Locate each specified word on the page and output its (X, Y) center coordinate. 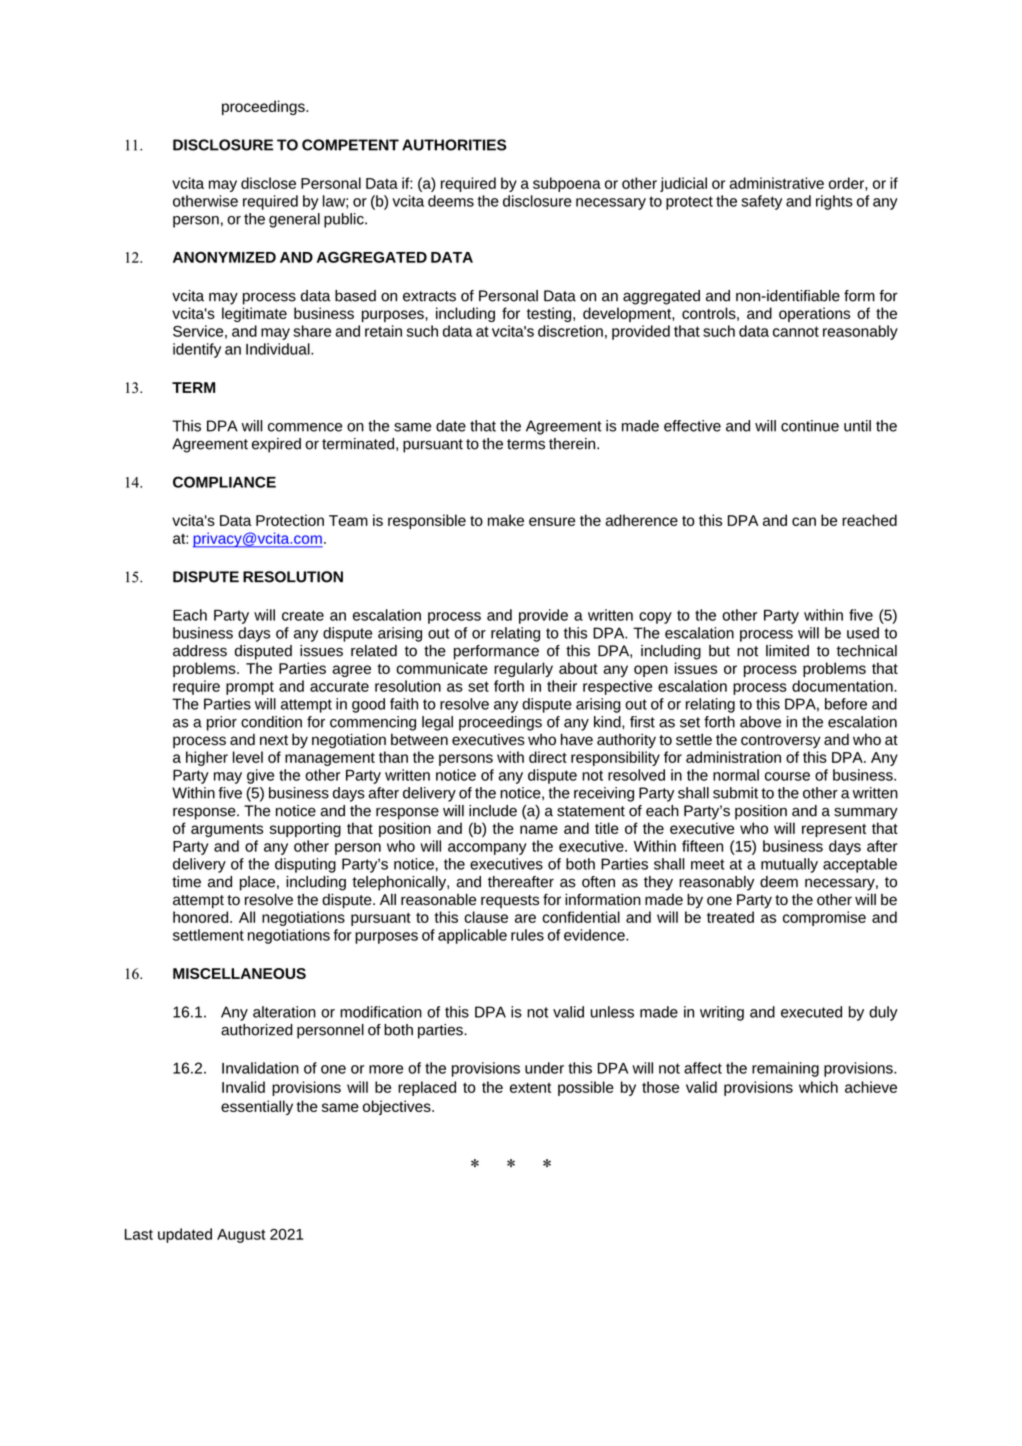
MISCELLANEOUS (239, 973)
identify (197, 350)
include (493, 811)
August (241, 1236)
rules (527, 935)
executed (811, 1012)
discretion (570, 331)
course (787, 776)
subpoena (567, 184)
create (303, 615)
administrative (776, 183)
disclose (268, 183)
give (260, 776)
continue (810, 426)
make (506, 520)
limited (787, 651)
